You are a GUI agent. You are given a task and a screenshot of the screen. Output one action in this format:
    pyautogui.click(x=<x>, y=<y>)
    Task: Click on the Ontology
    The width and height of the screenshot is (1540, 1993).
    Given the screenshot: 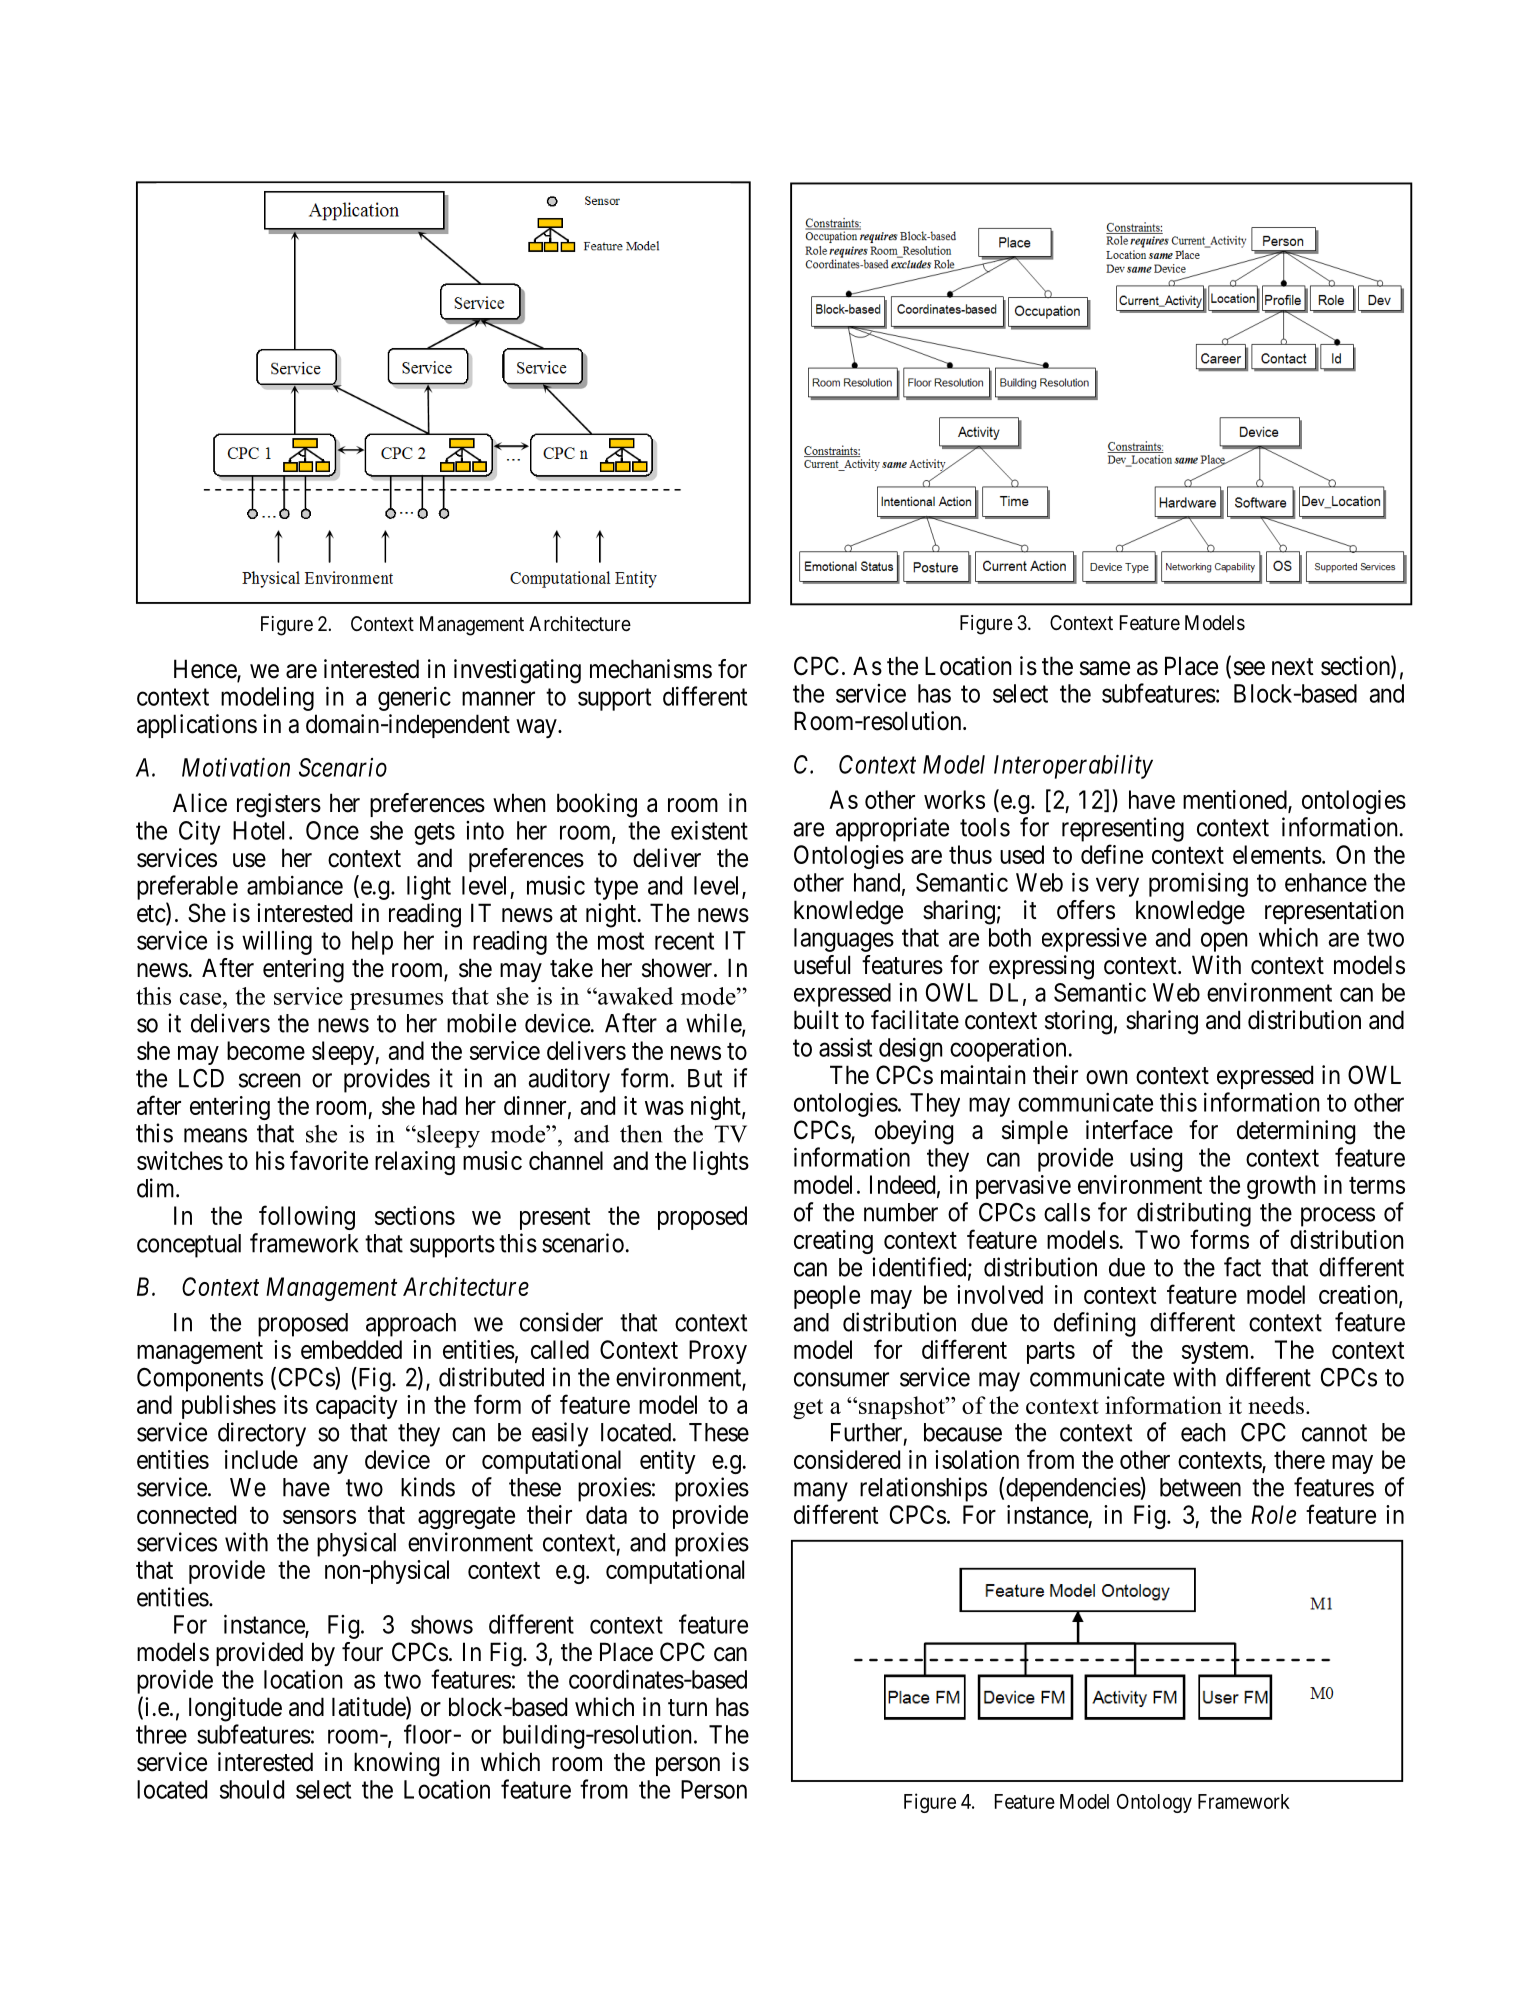 What is the action you would take?
    pyautogui.click(x=1154, y=1803)
